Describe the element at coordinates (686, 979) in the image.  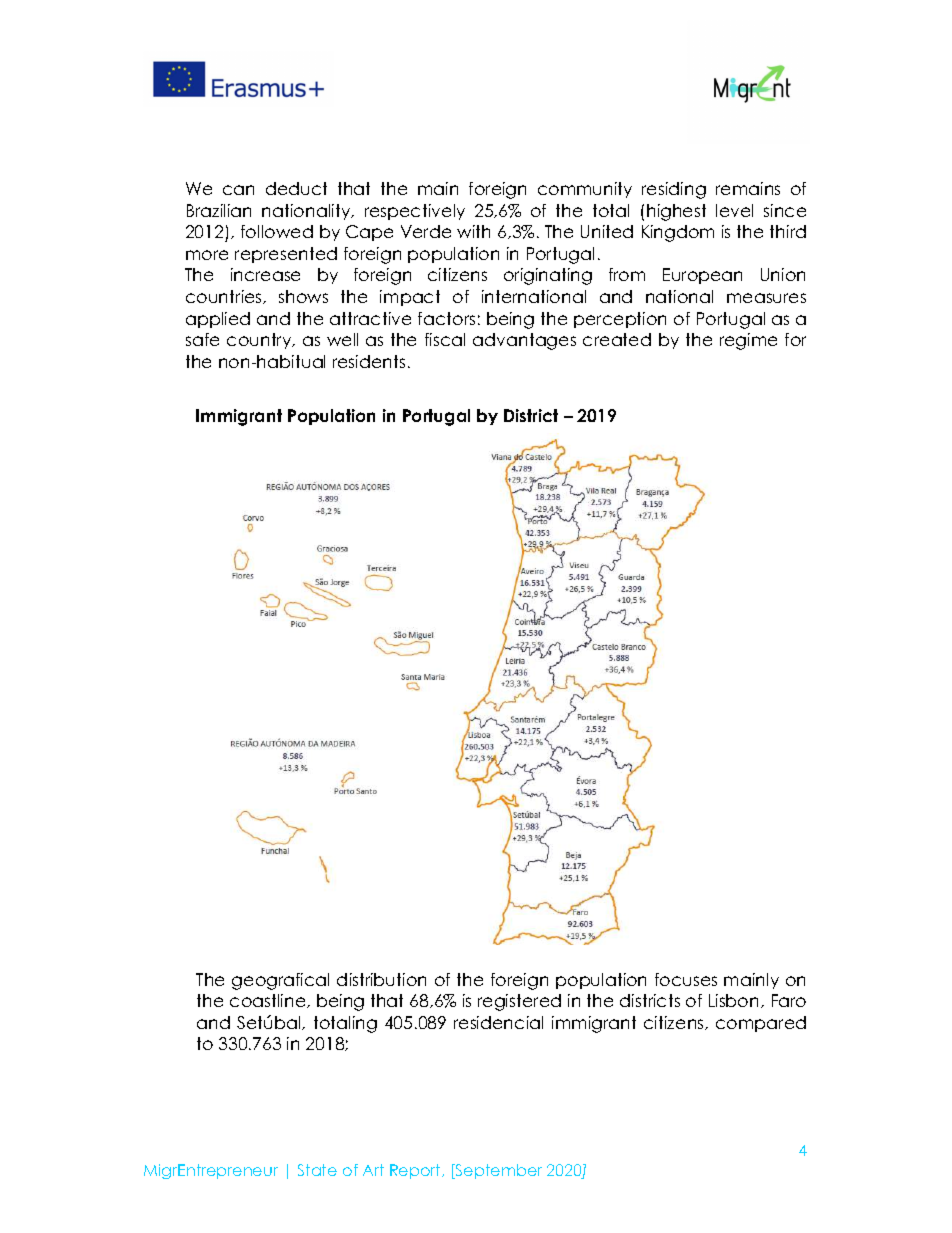
I see `focuses` at that location.
